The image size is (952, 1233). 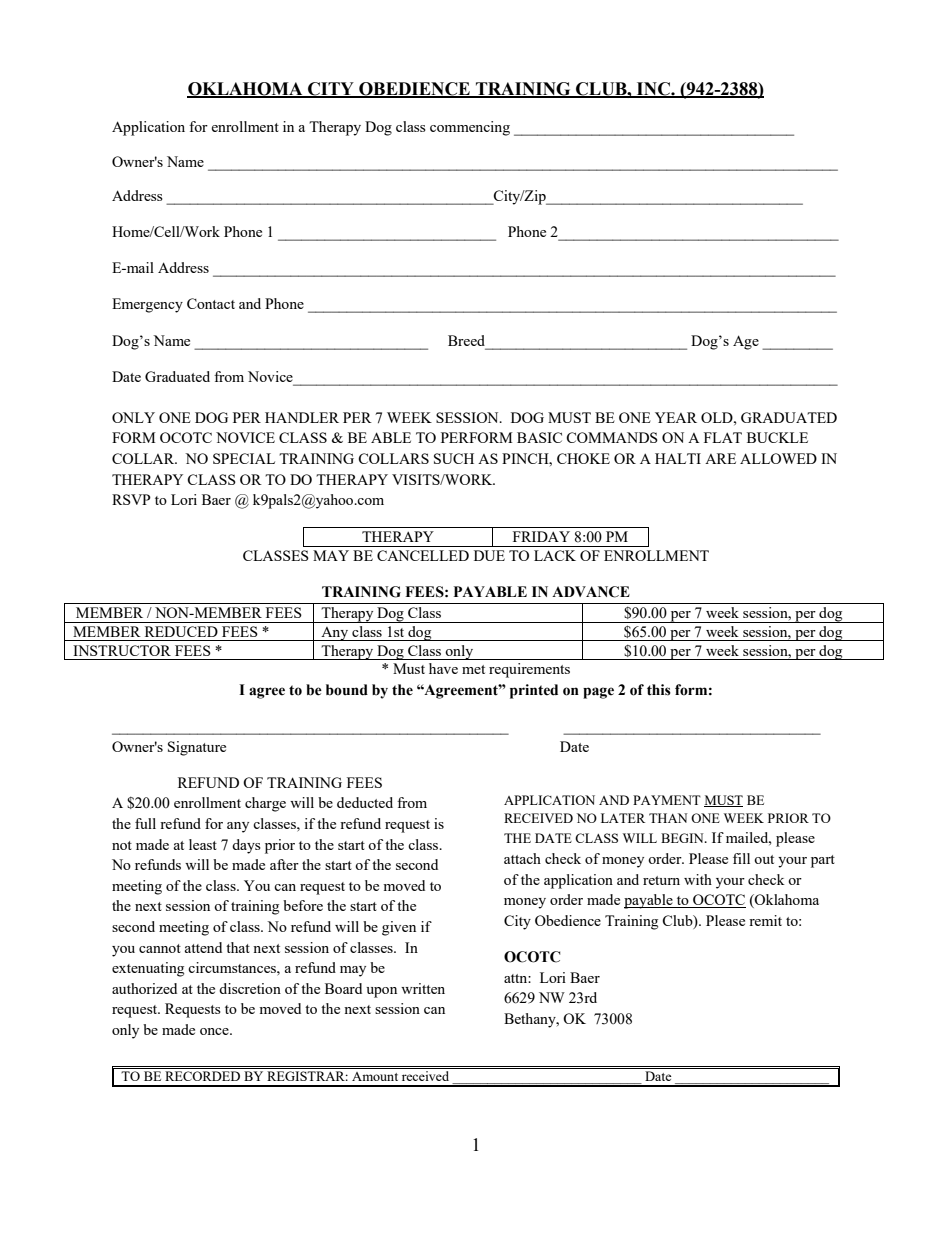 I want to click on DUE, so click(x=489, y=555).
